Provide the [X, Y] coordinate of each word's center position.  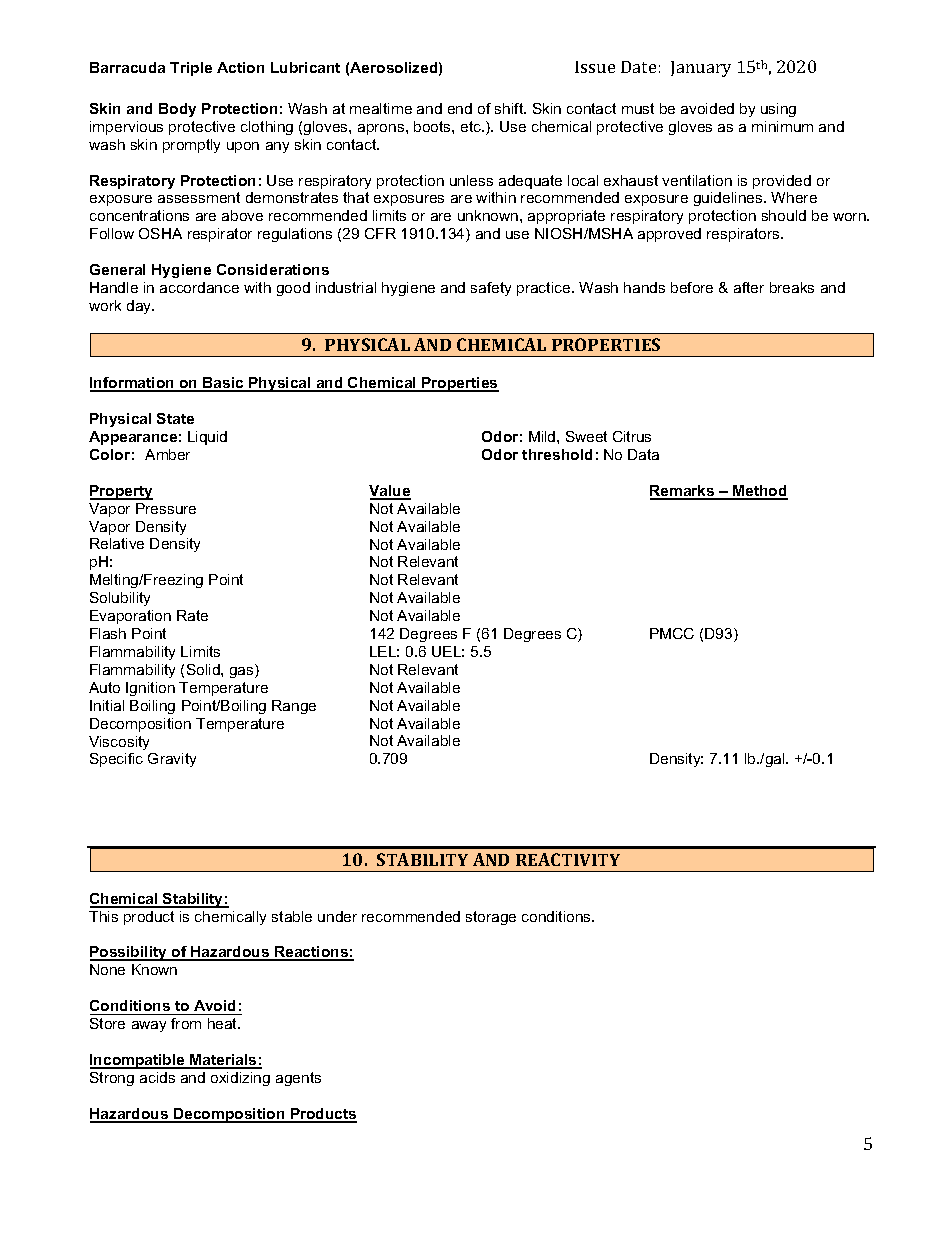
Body [177, 110]
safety [491, 289]
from [186, 1023]
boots [433, 126]
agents [298, 1079]
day [140, 307]
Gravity [172, 760]
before [692, 287]
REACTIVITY [568, 859]
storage [491, 918]
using [778, 110]
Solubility [120, 599]
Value [390, 492]
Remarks [683, 492]
